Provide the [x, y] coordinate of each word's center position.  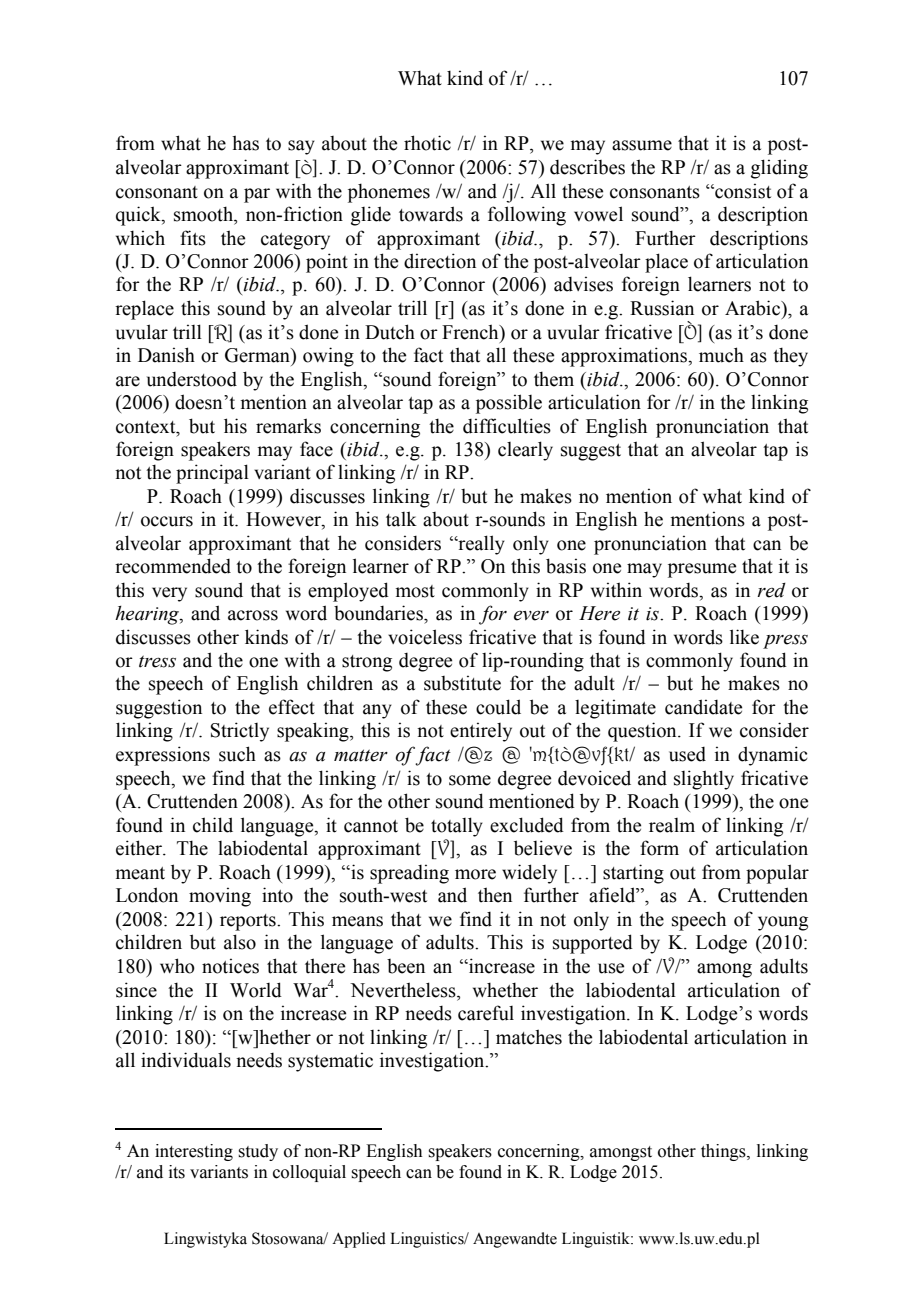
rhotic [427, 143]
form [659, 848]
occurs [167, 521]
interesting [194, 1152]
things [724, 1152]
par [257, 195]
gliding [779, 169]
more [475, 874]
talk [401, 519]
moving [220, 897]
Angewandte [515, 1240]
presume [702, 570]
